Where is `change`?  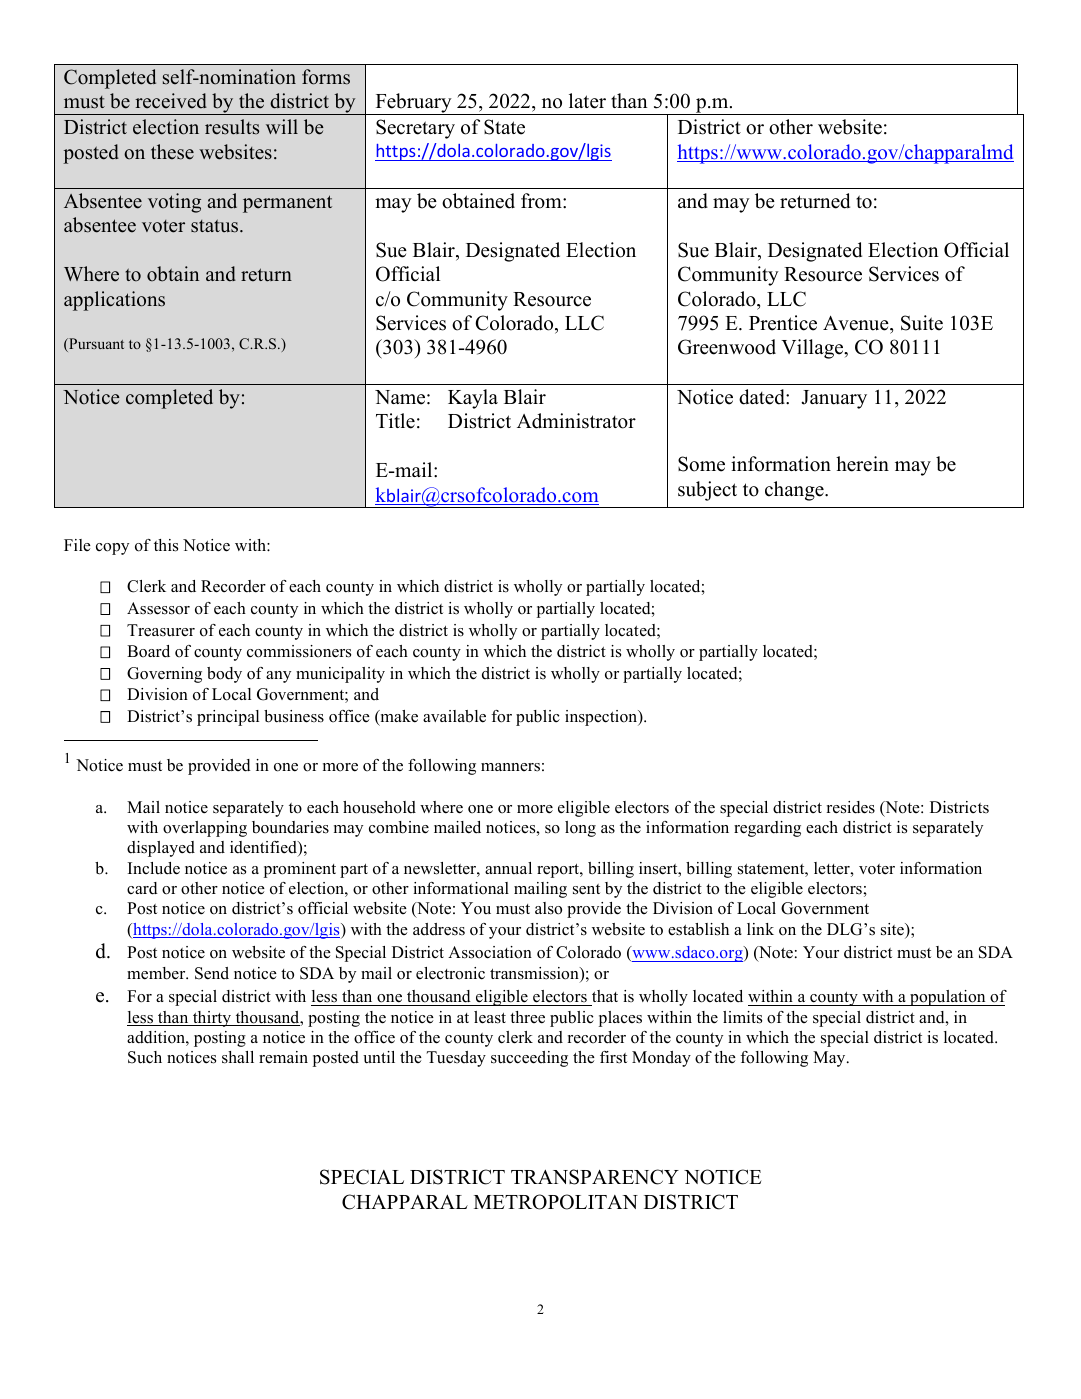 change is located at coordinates (795, 491).
